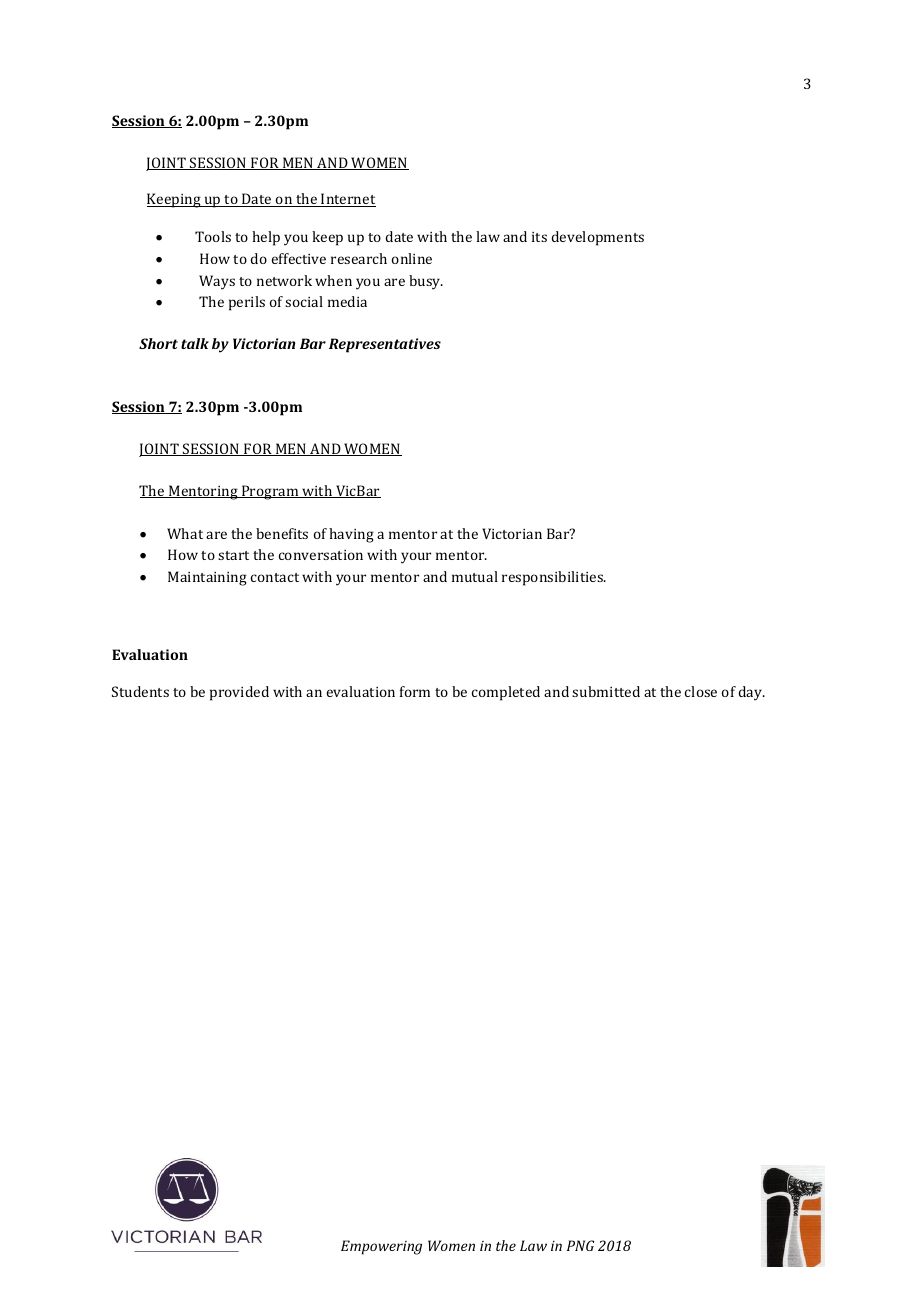 This document has width=924, height=1308. What do you see at coordinates (415, 691) in the document?
I see `form` at bounding box center [415, 691].
